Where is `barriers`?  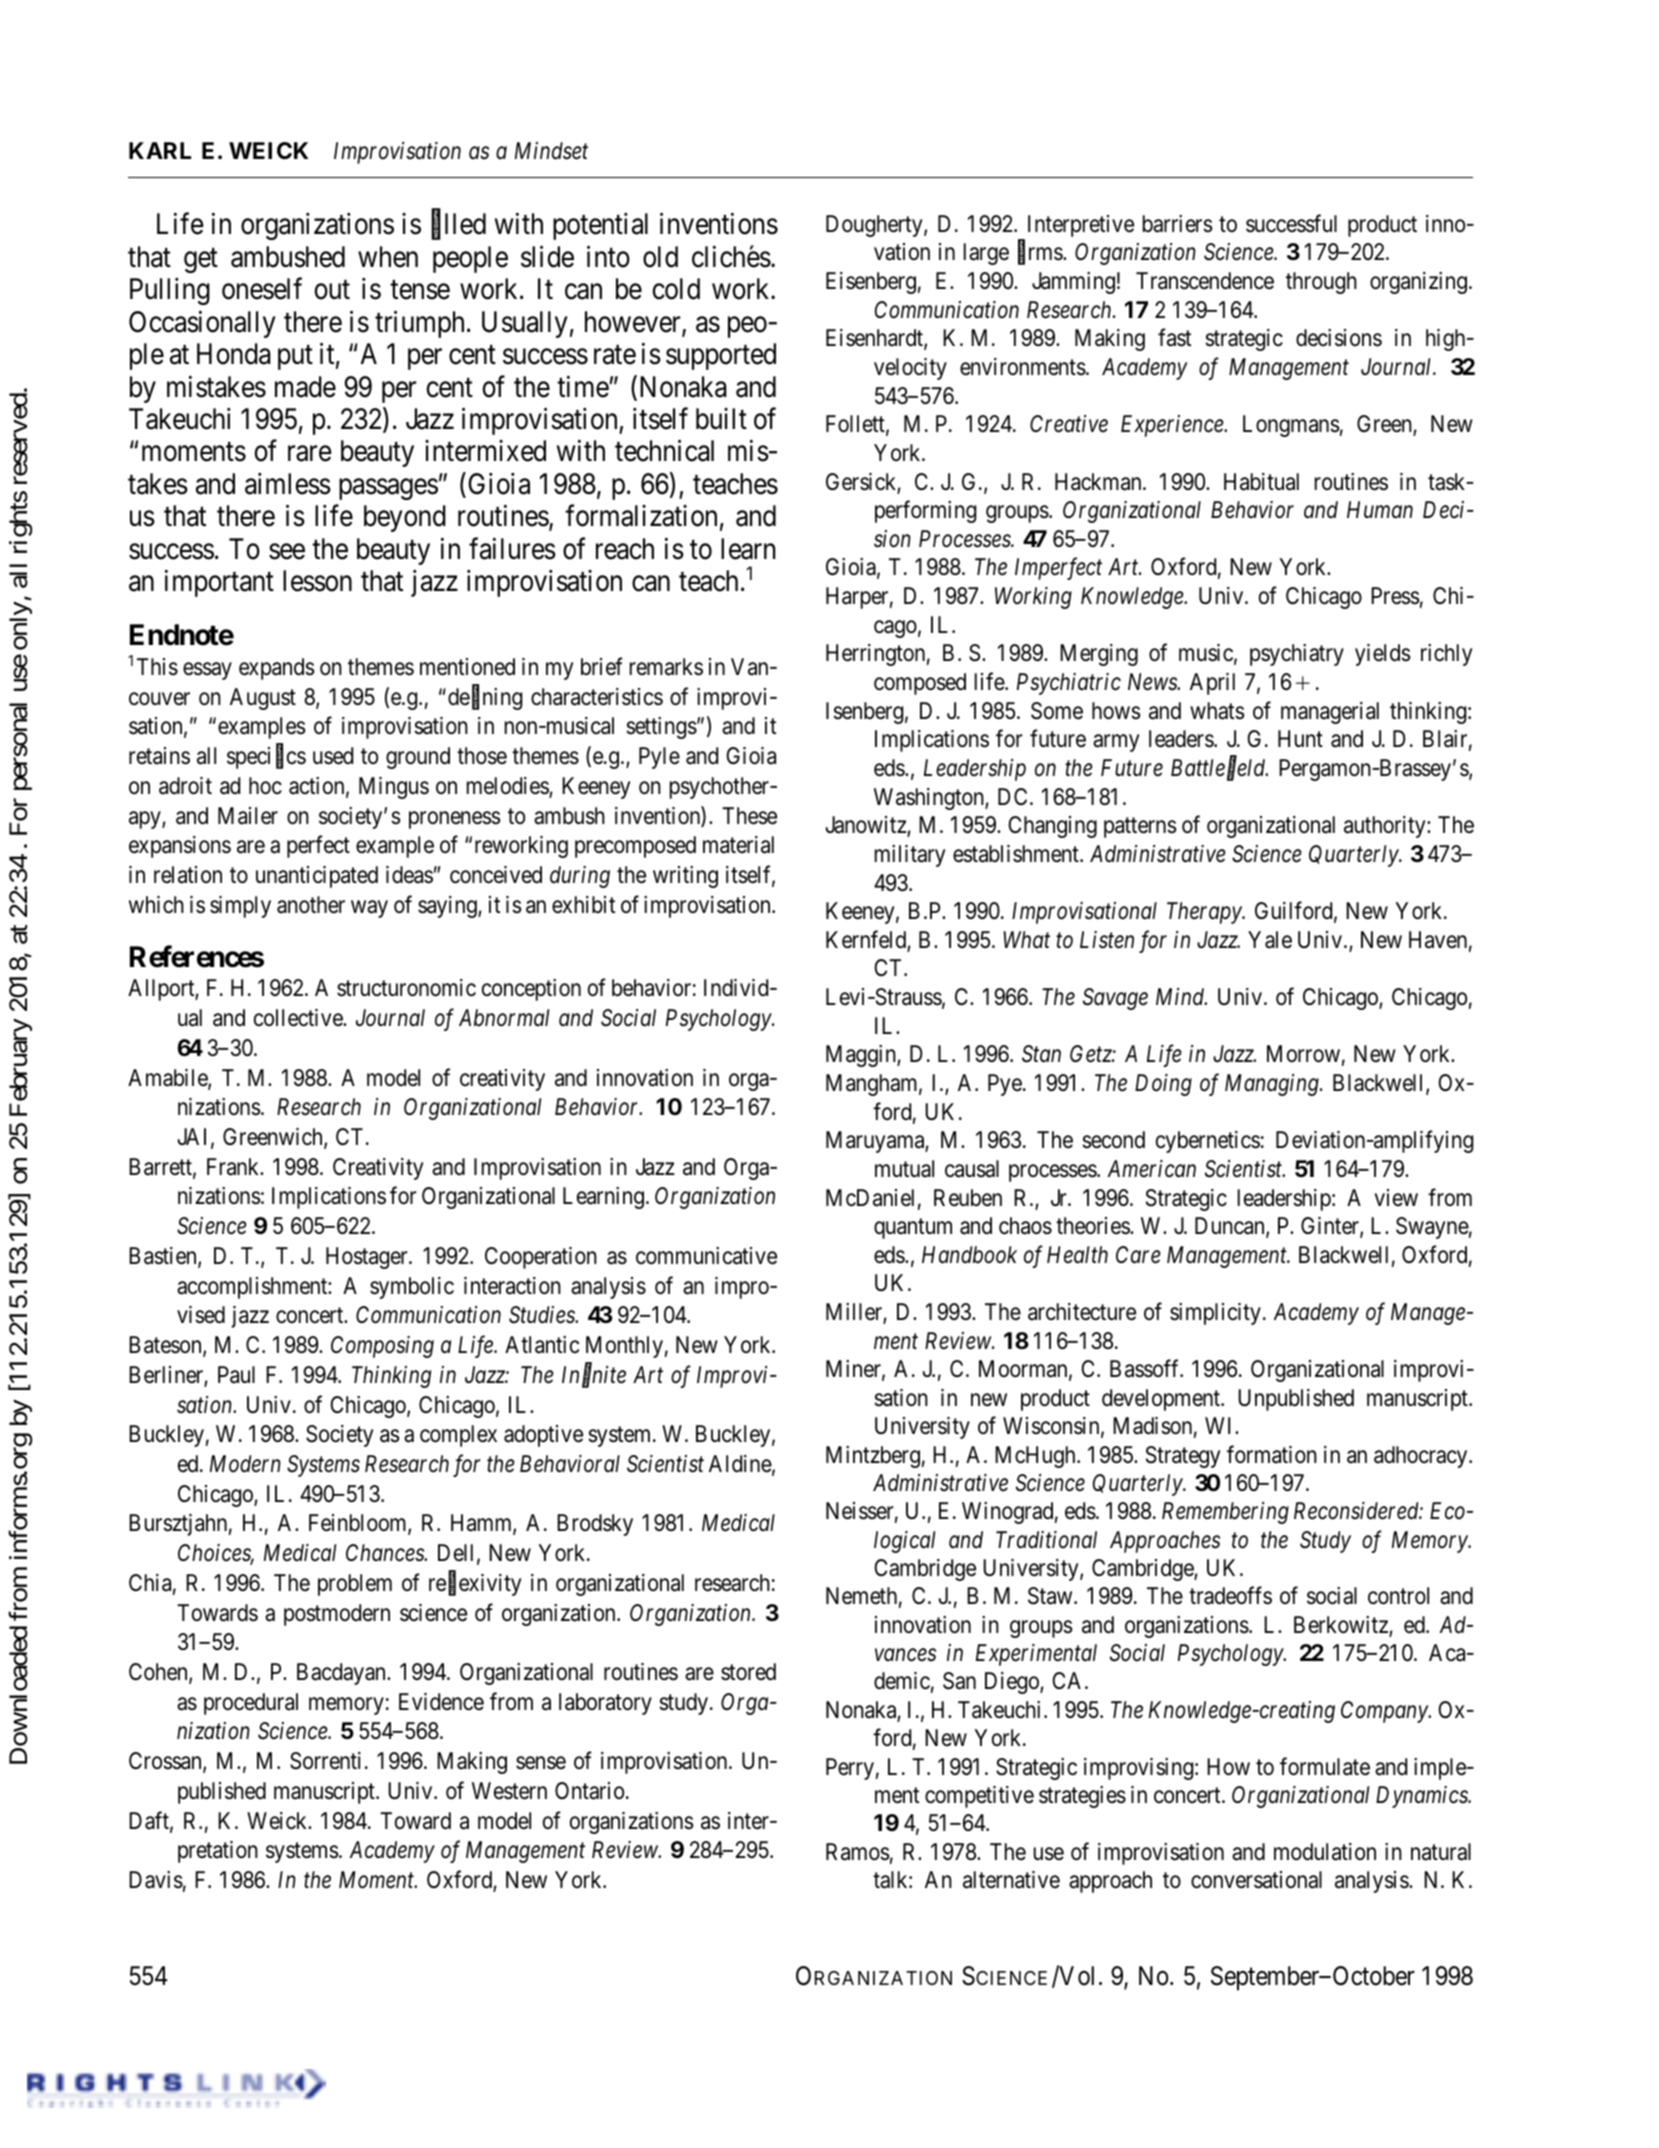 barriers is located at coordinates (1178, 224).
